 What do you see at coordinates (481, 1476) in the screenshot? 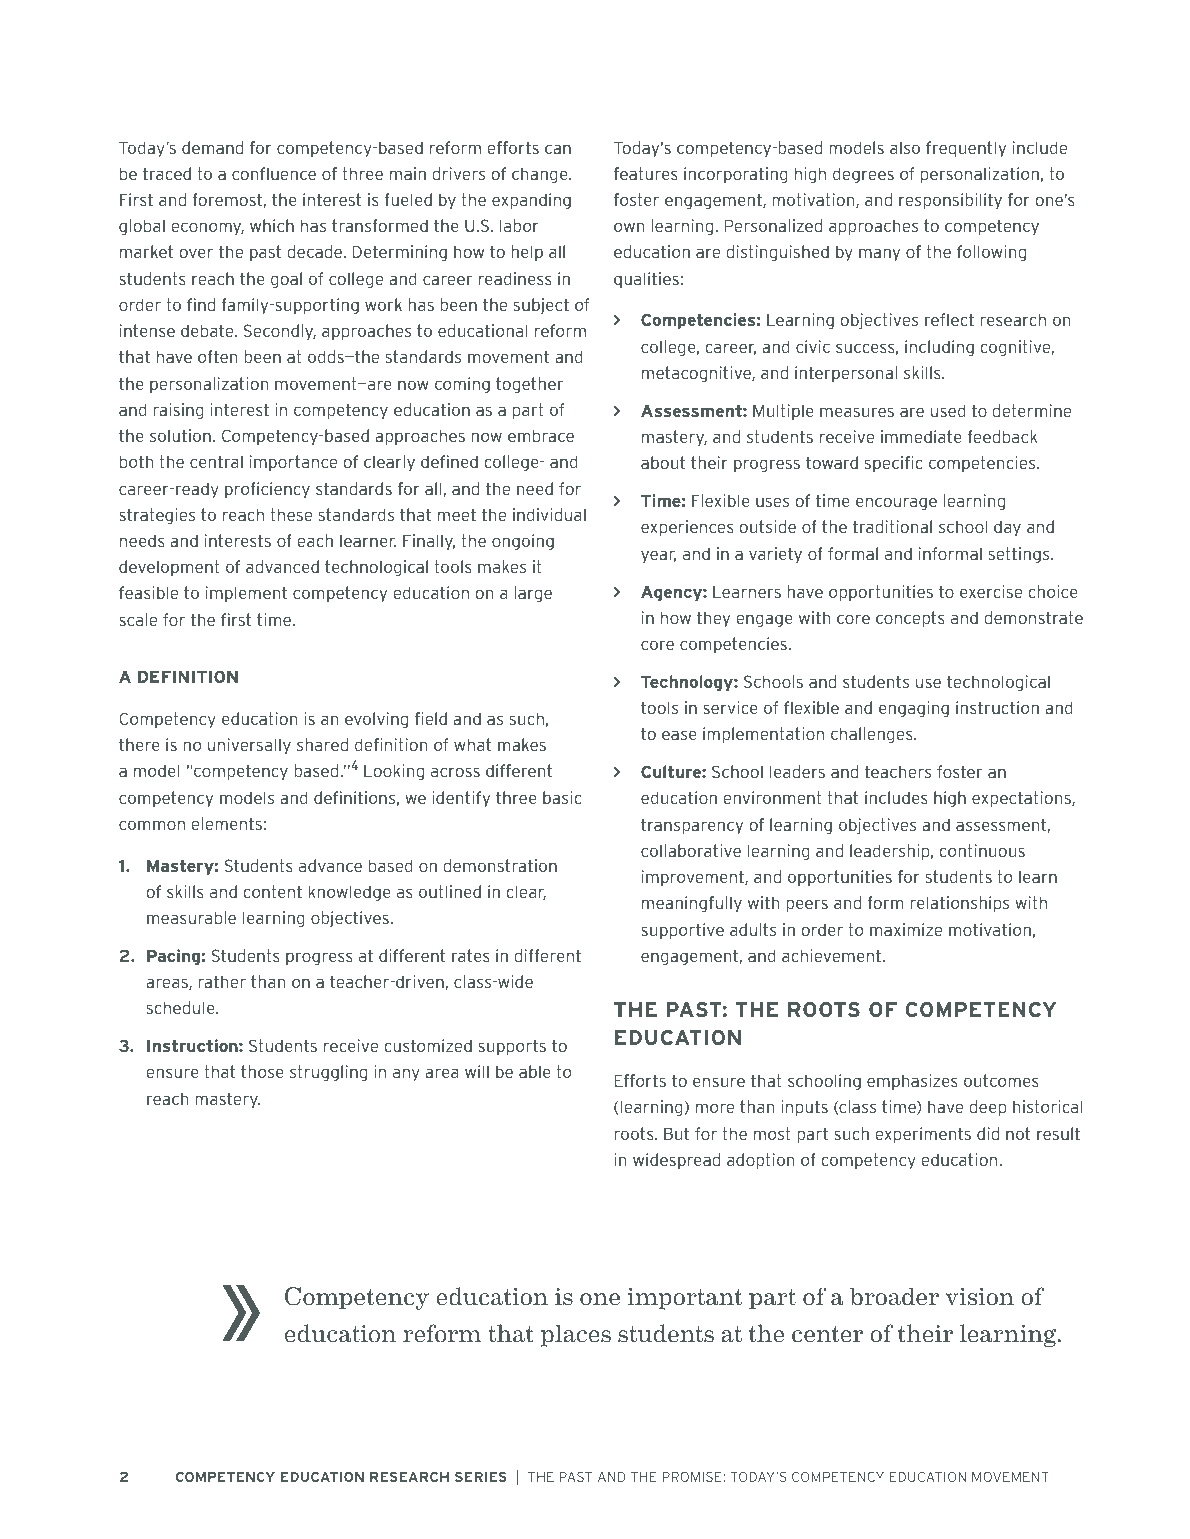
I see `SERIES` at bounding box center [481, 1476].
